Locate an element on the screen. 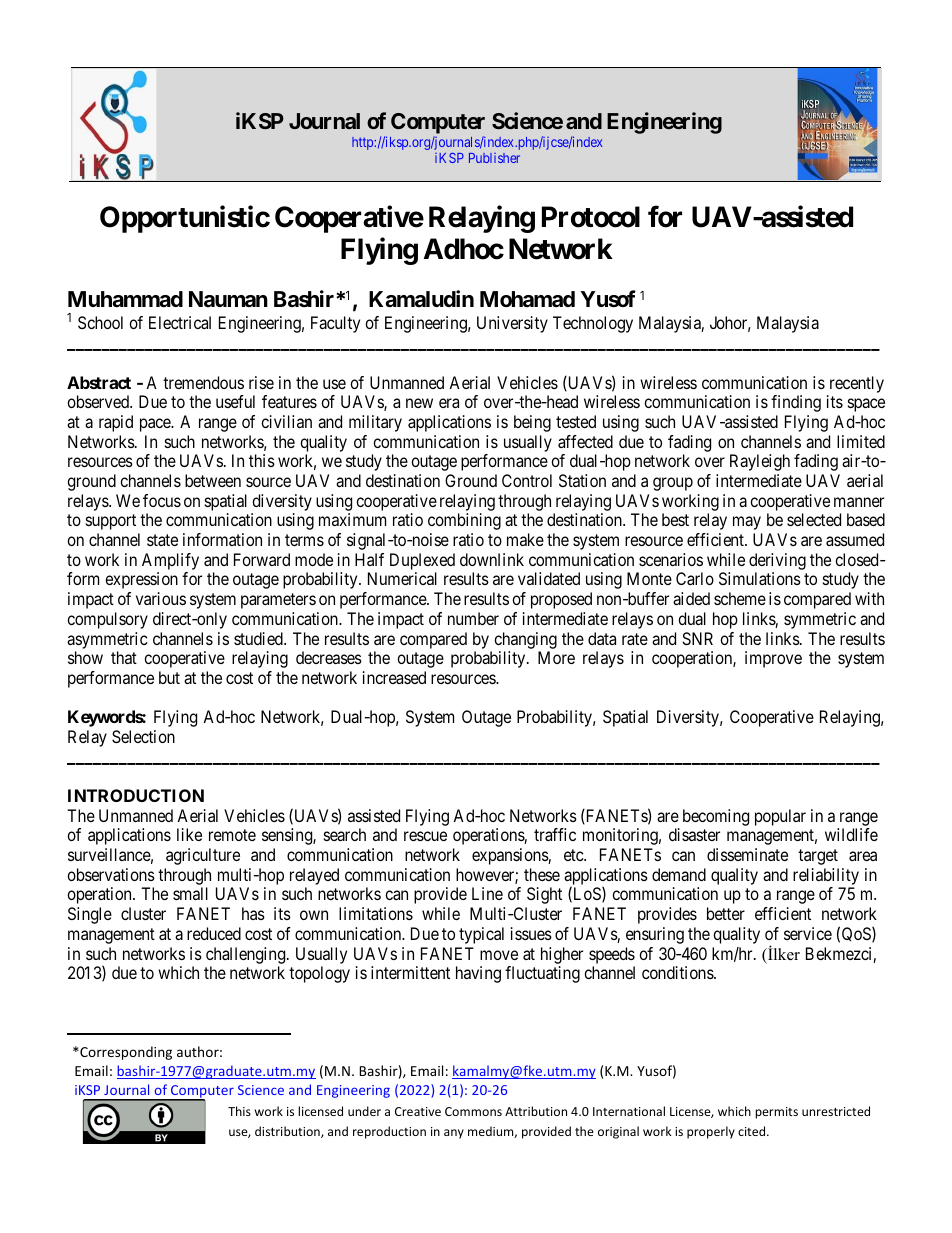 The image size is (952, 1233). tremendous is located at coordinates (203, 382).
